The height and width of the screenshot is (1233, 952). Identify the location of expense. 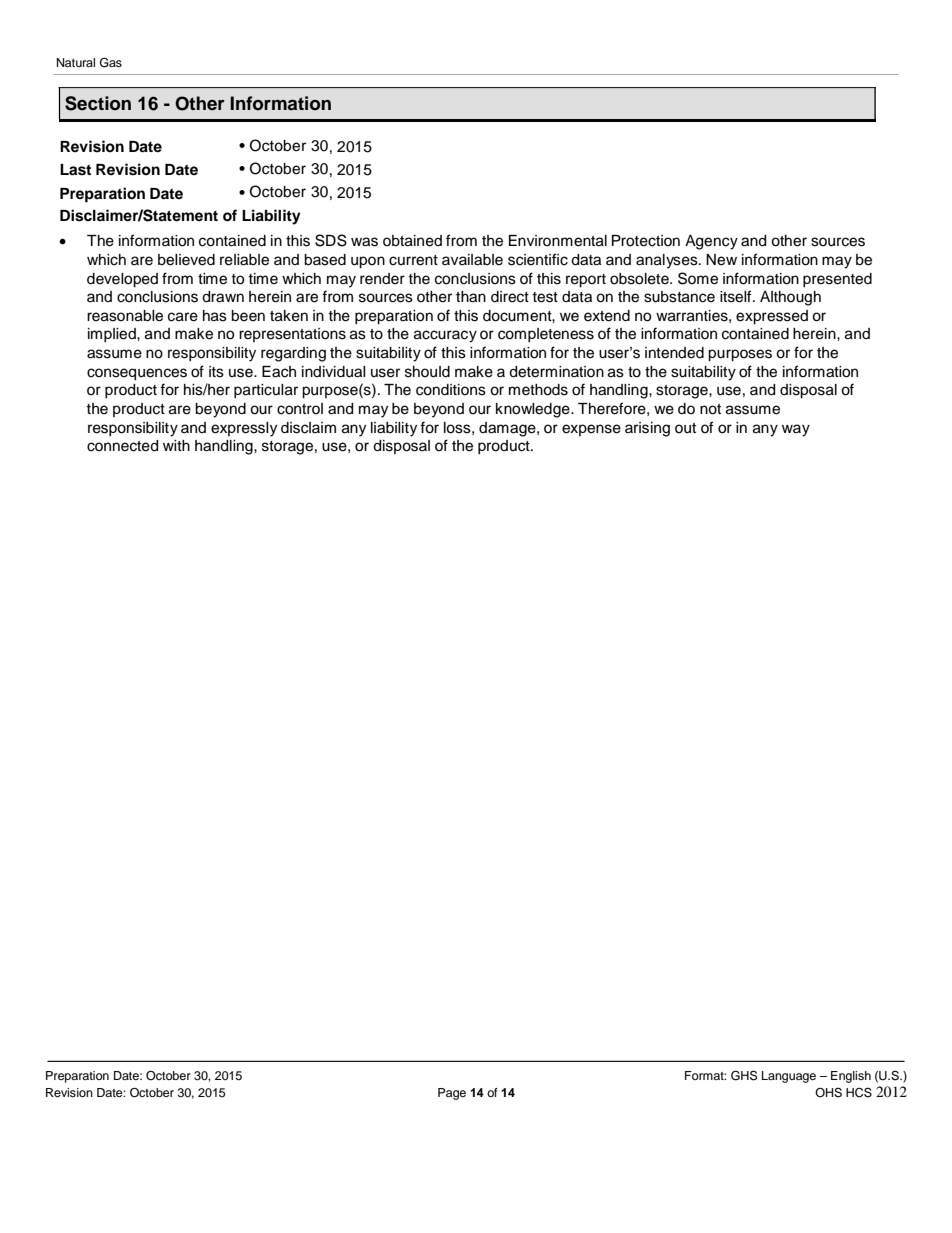
(591, 430).
